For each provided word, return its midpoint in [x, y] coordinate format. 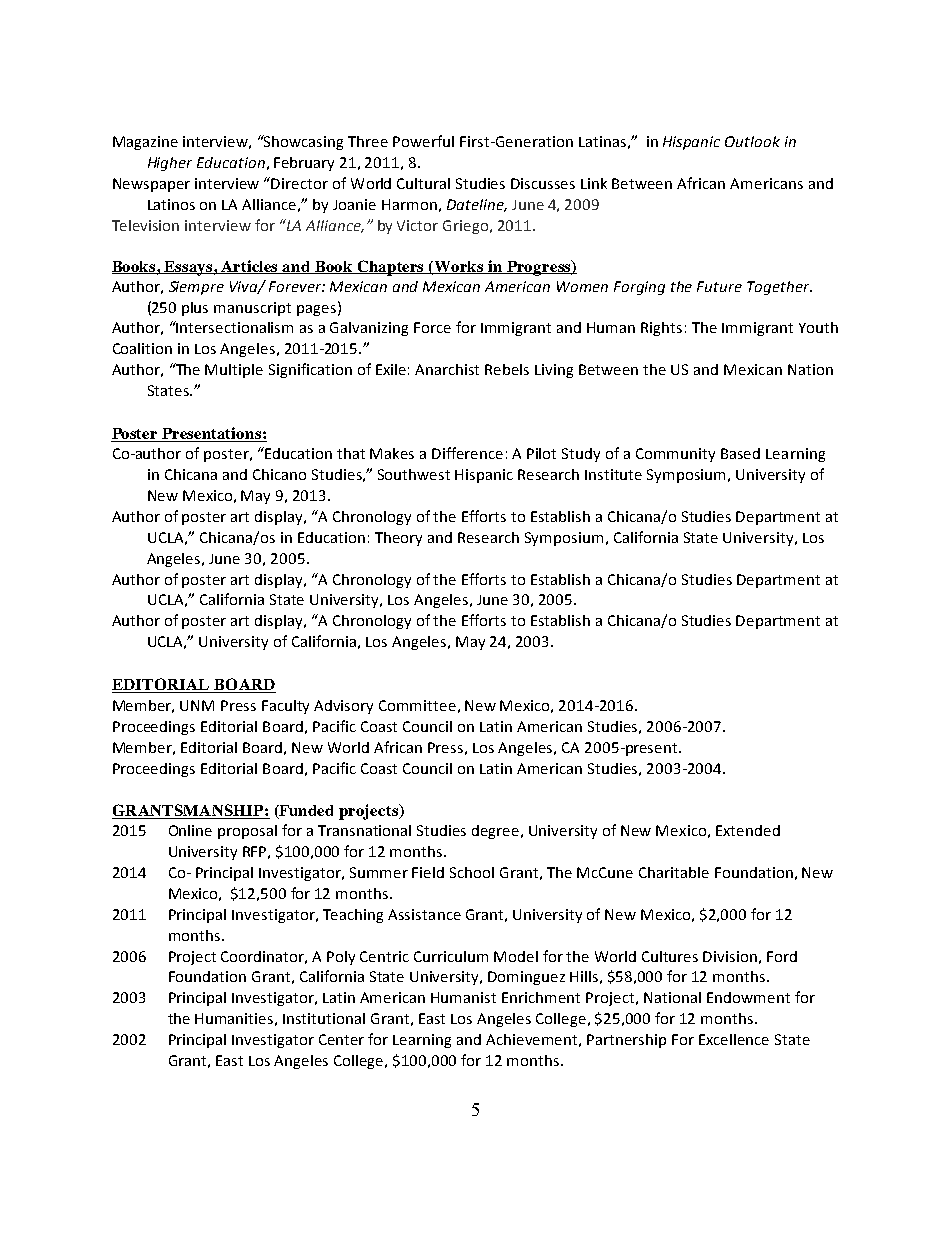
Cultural [423, 183]
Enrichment [541, 997]
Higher [170, 164]
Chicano [279, 474]
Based [740, 453]
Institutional [324, 1018]
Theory [398, 539]
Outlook [752, 141]
